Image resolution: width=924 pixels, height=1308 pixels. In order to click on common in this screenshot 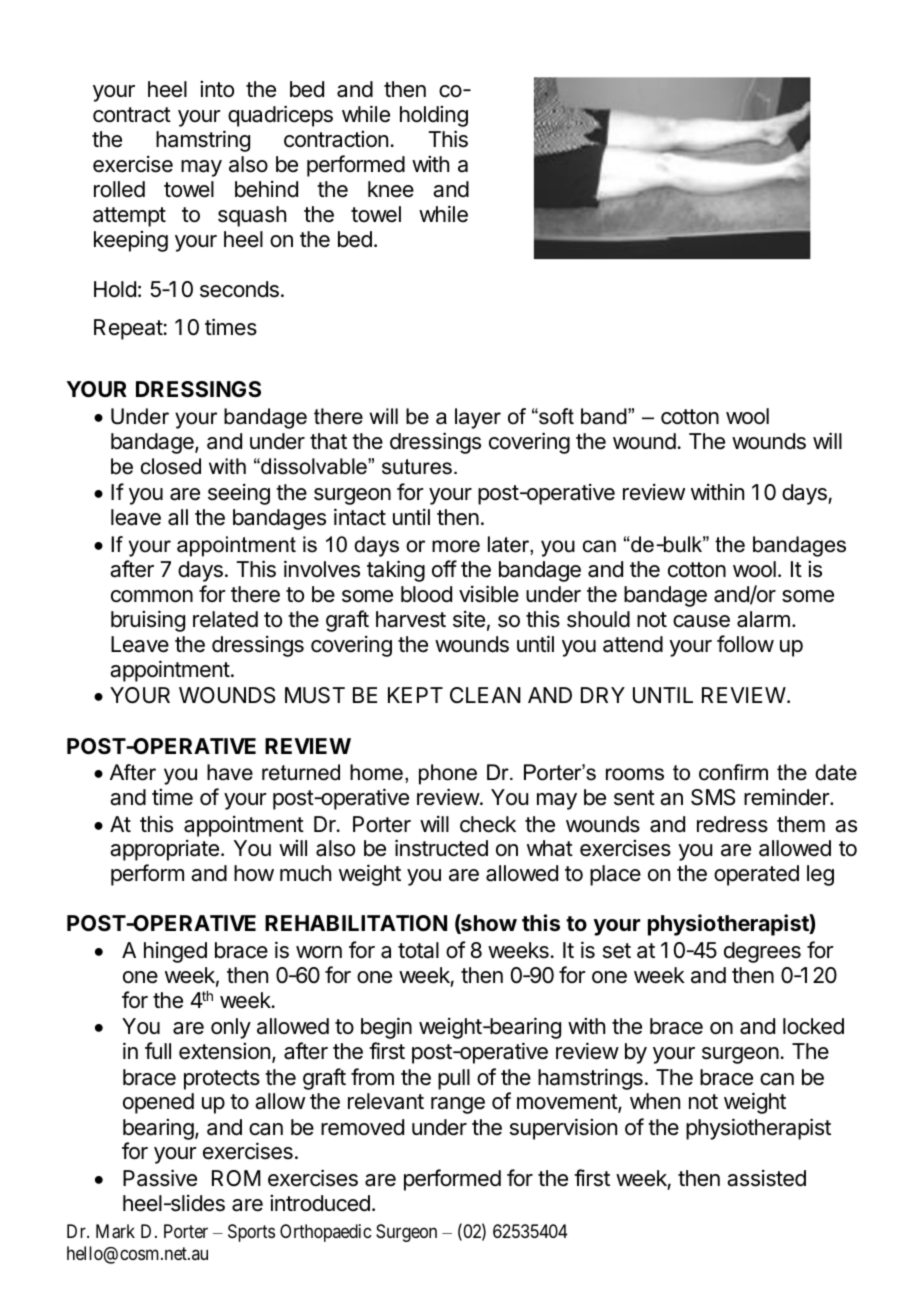, I will do `click(152, 596)`.
